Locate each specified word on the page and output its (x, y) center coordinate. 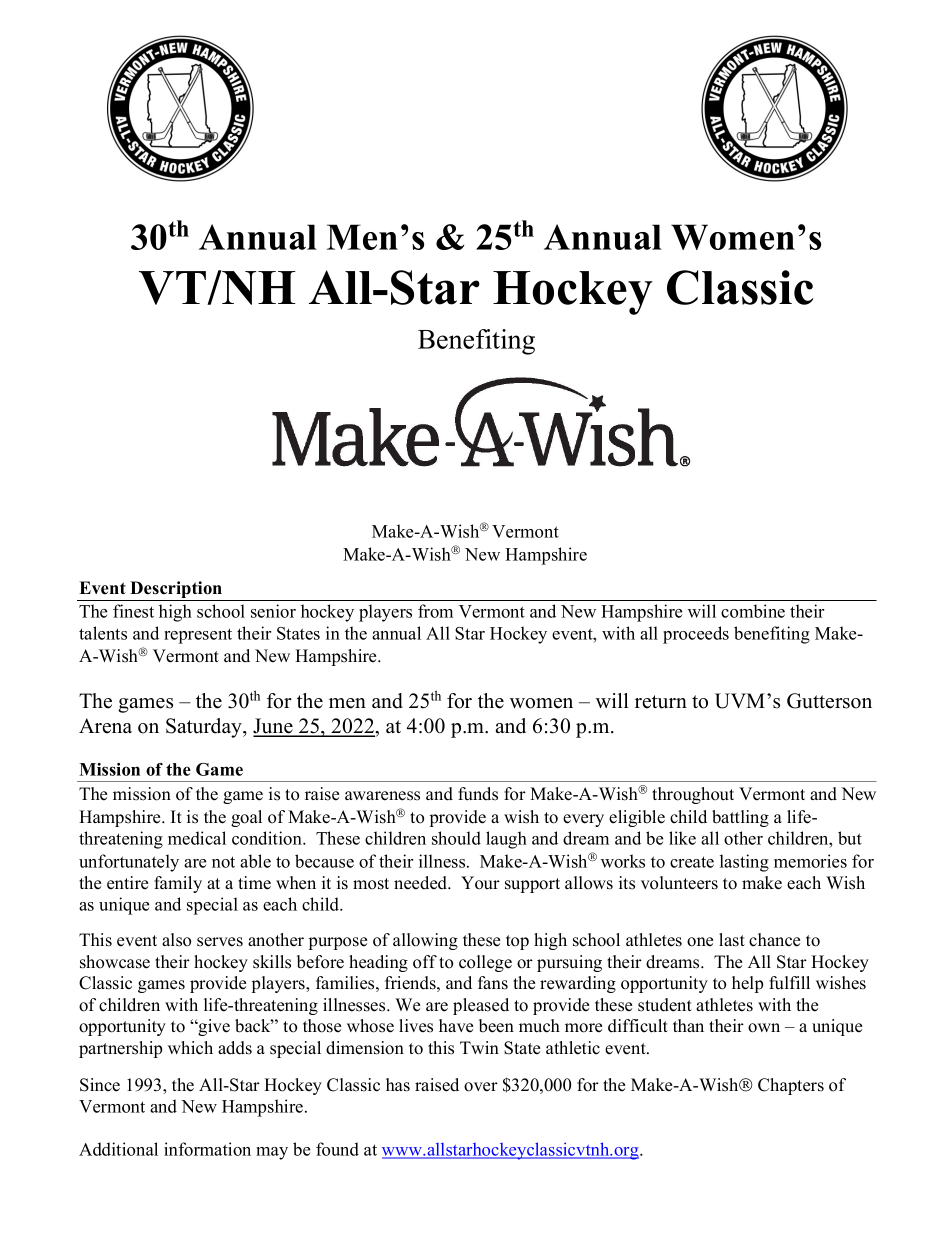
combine (753, 611)
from (435, 611)
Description (176, 591)
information (207, 1149)
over (481, 1087)
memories (810, 861)
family (178, 884)
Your (480, 883)
